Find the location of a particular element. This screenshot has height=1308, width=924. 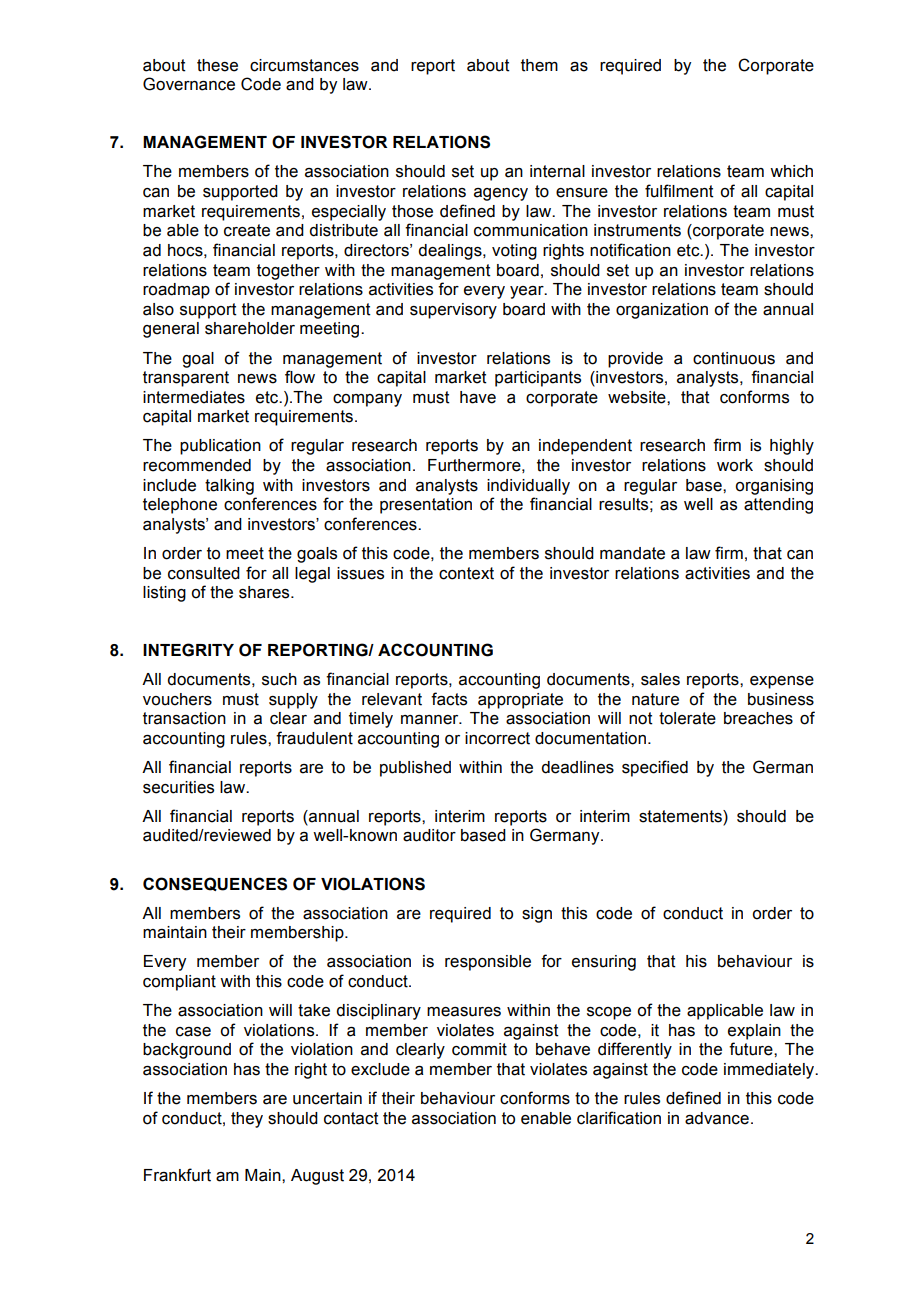

sales is located at coordinates (660, 679).
